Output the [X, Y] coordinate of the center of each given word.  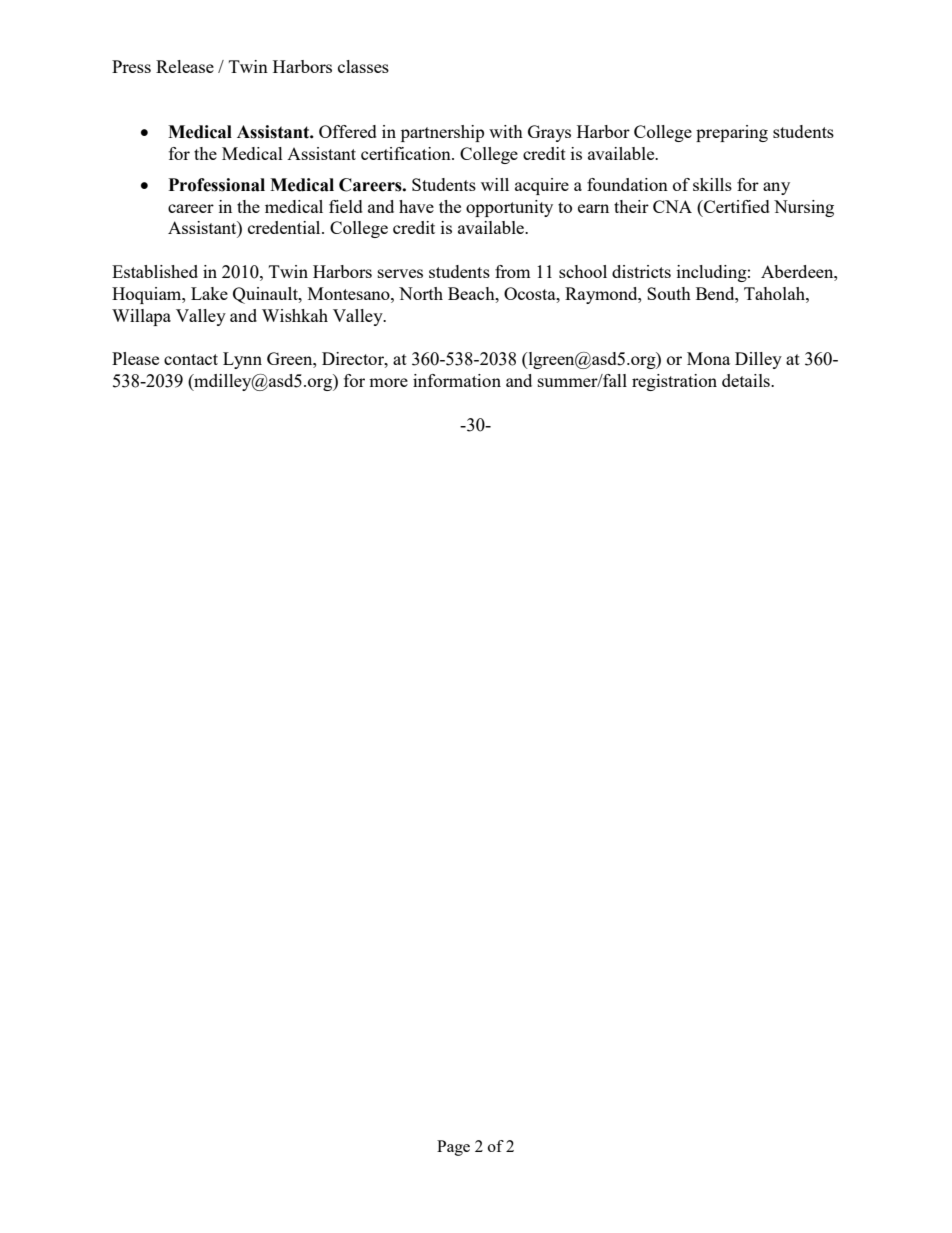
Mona [708, 358]
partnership [442, 133]
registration [674, 382]
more [388, 382]
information [457, 380]
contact [191, 359]
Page [453, 1148]
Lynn [242, 360]
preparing [732, 133]
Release [185, 66]
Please [135, 358]
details [747, 380]
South [669, 293]
